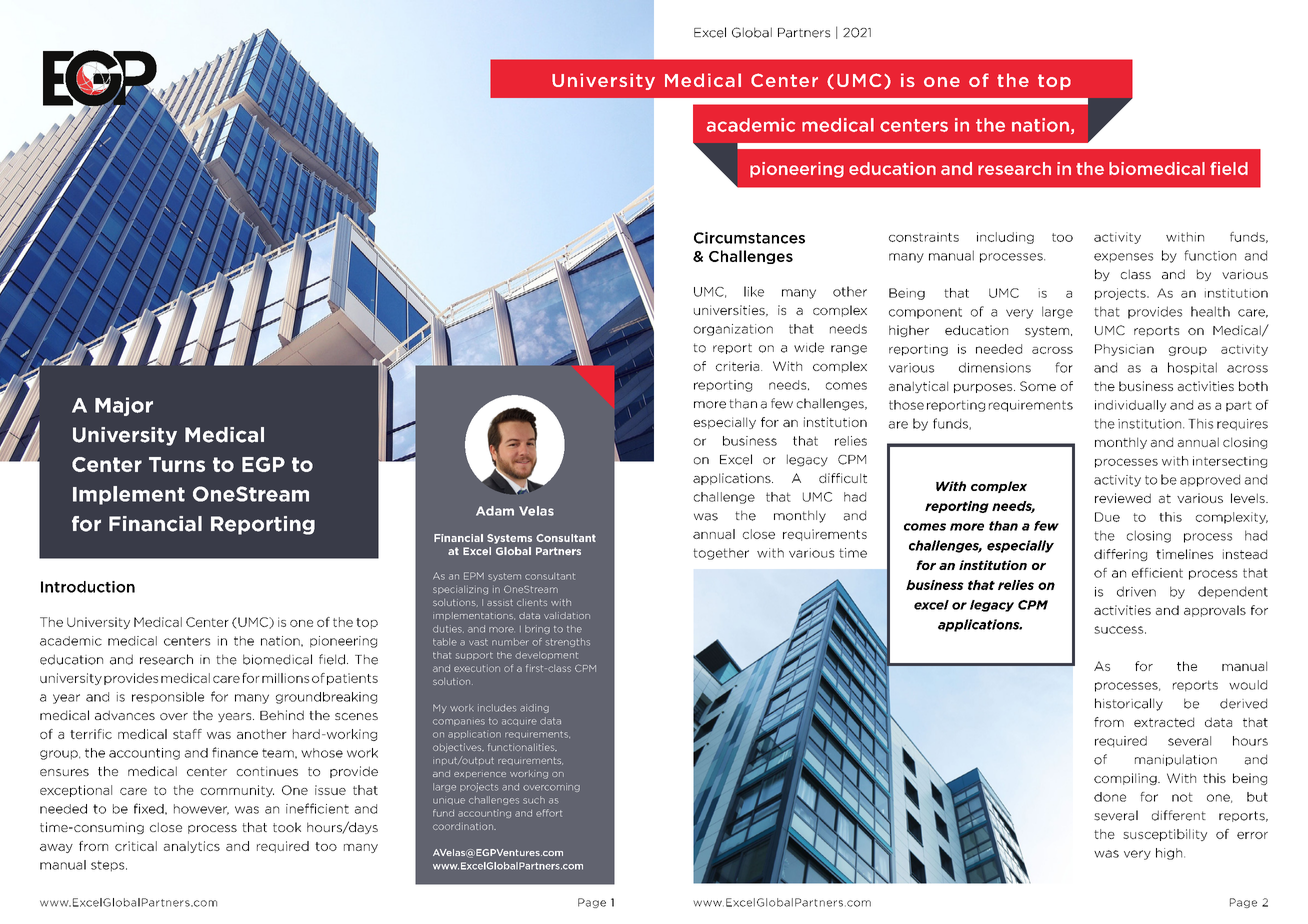 This image has width=1308, height=924. I want to click on susceptibility, so click(1165, 835).
